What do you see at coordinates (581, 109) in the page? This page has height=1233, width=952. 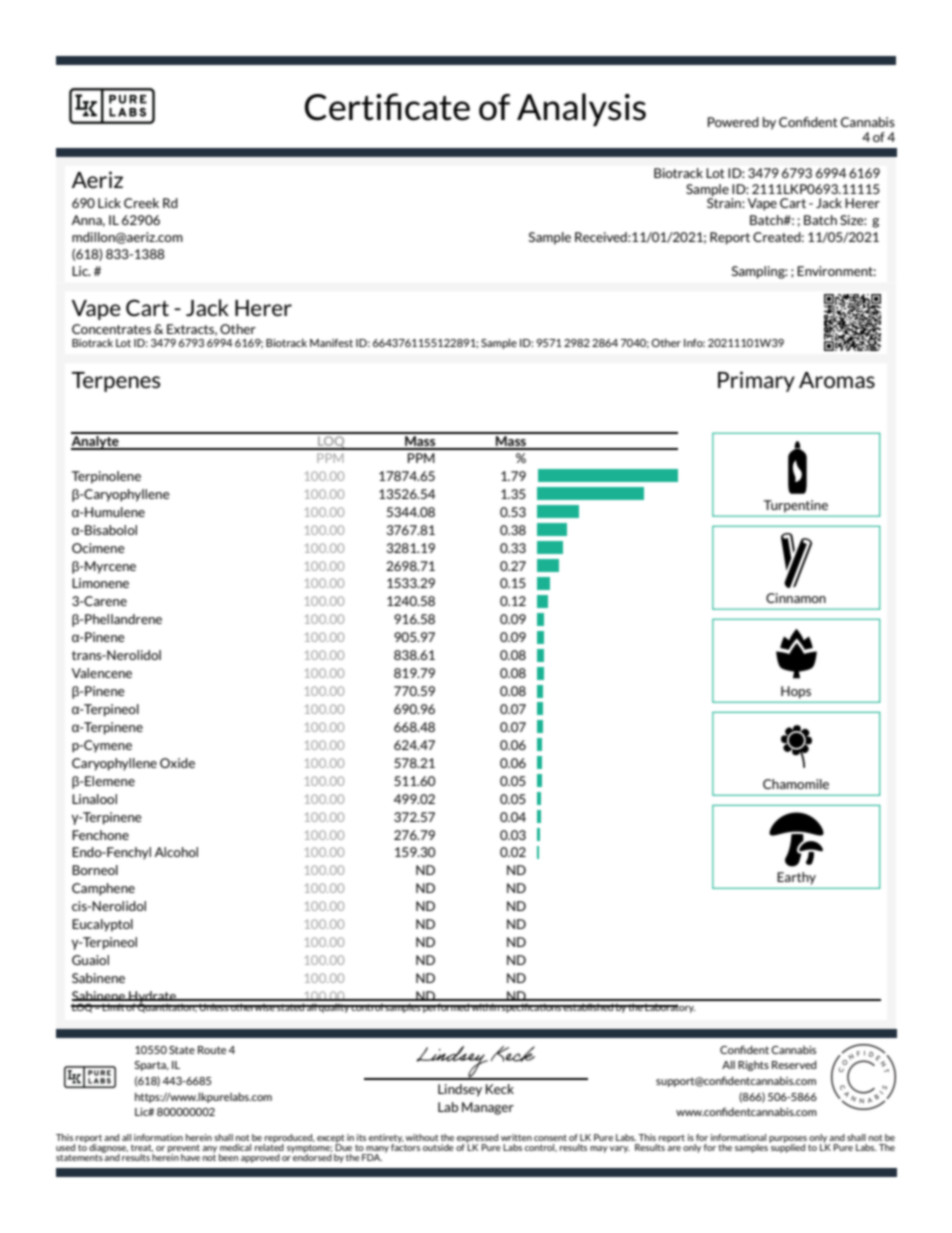 I see `Analysis` at bounding box center [581, 109].
